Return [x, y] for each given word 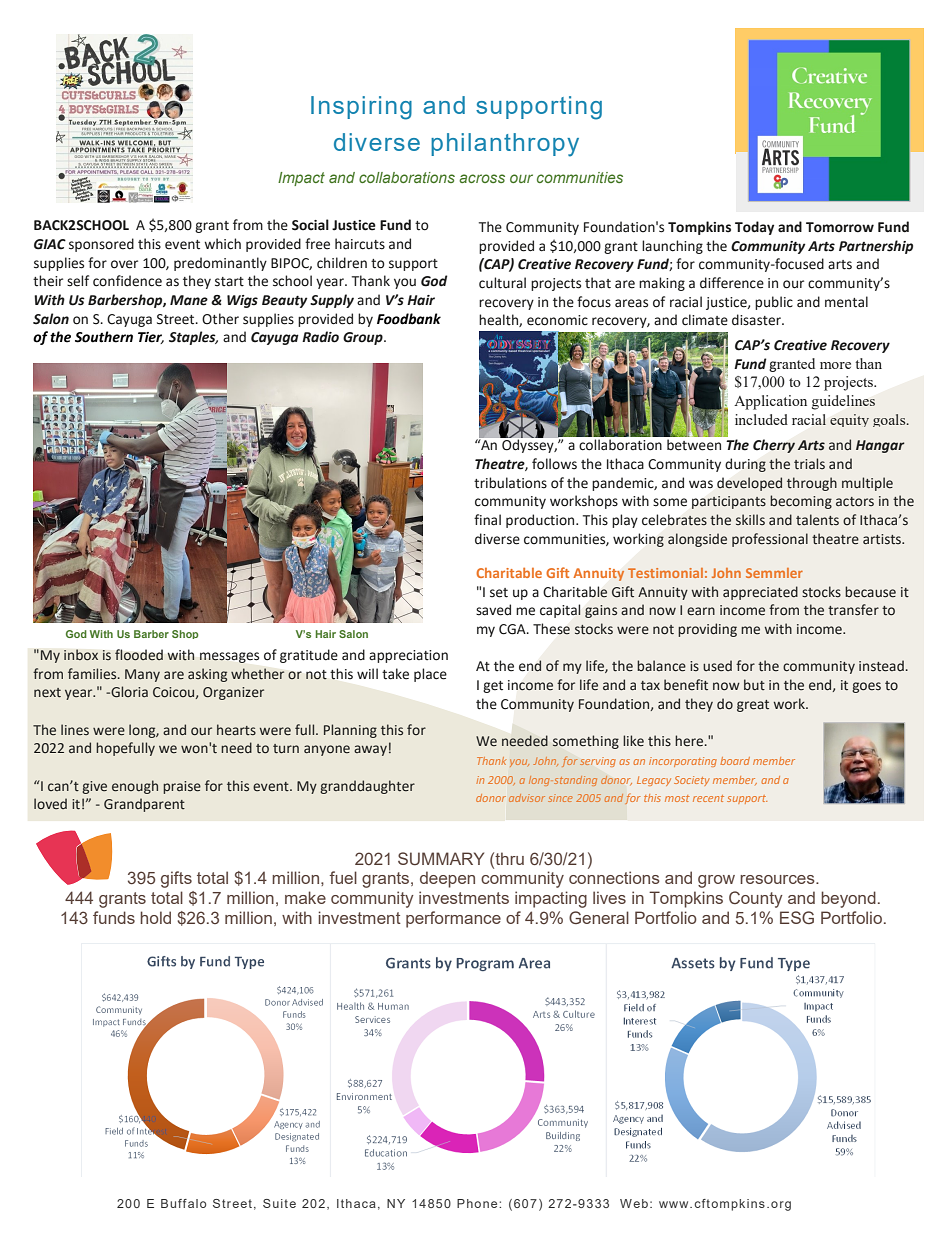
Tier [151, 338]
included [761, 419]
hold [155, 917]
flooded [139, 655]
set [499, 593]
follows [554, 464]
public [774, 303]
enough [135, 787]
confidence [127, 281]
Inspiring [361, 108]
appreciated [760, 593]
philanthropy [505, 145]
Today [754, 228]
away [370, 750]
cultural [502, 283]
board [735, 761]
